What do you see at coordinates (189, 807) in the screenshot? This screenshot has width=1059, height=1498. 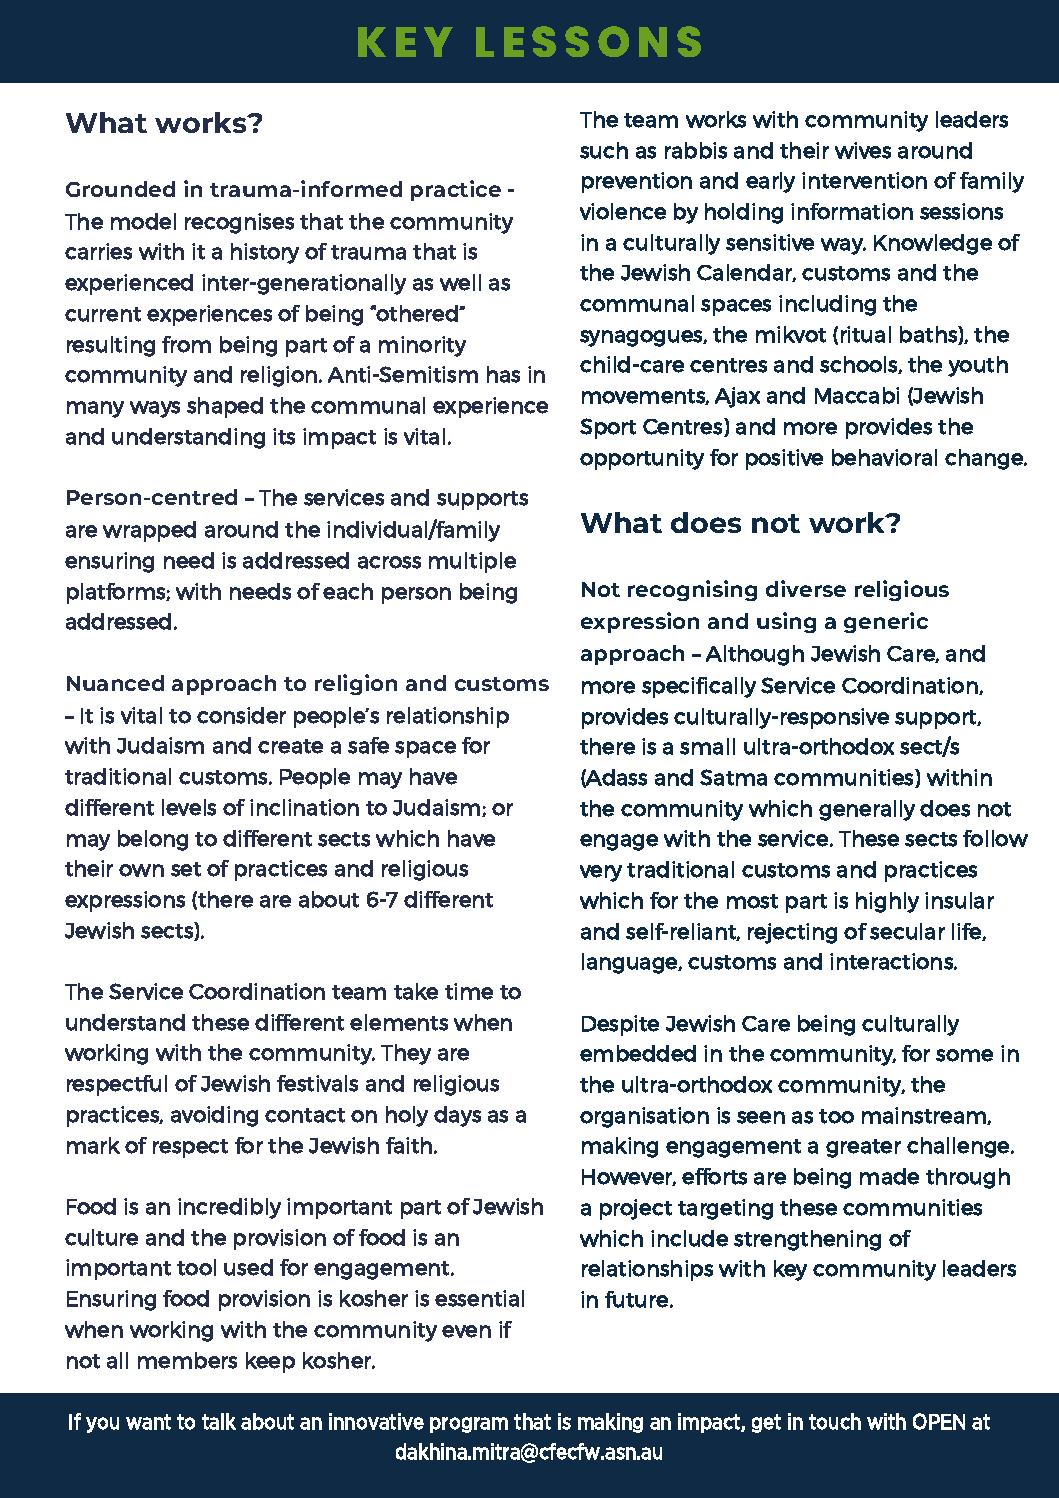 I see `levels` at bounding box center [189, 807].
